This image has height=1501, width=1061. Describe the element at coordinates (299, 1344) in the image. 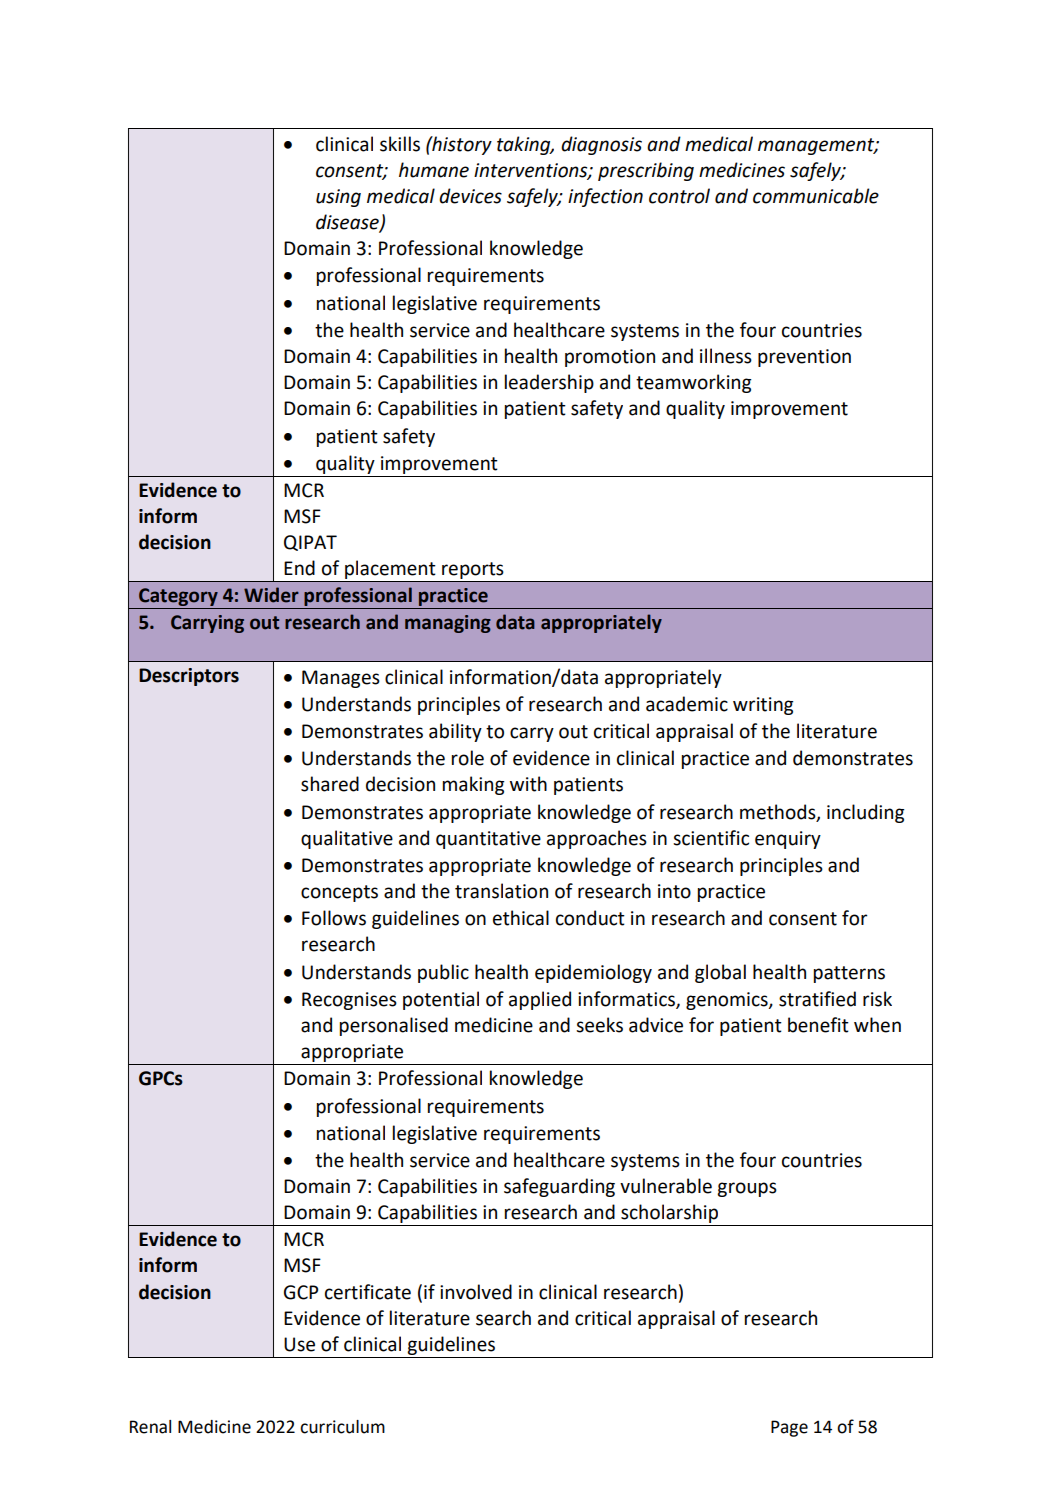

I see `Use` at that location.
